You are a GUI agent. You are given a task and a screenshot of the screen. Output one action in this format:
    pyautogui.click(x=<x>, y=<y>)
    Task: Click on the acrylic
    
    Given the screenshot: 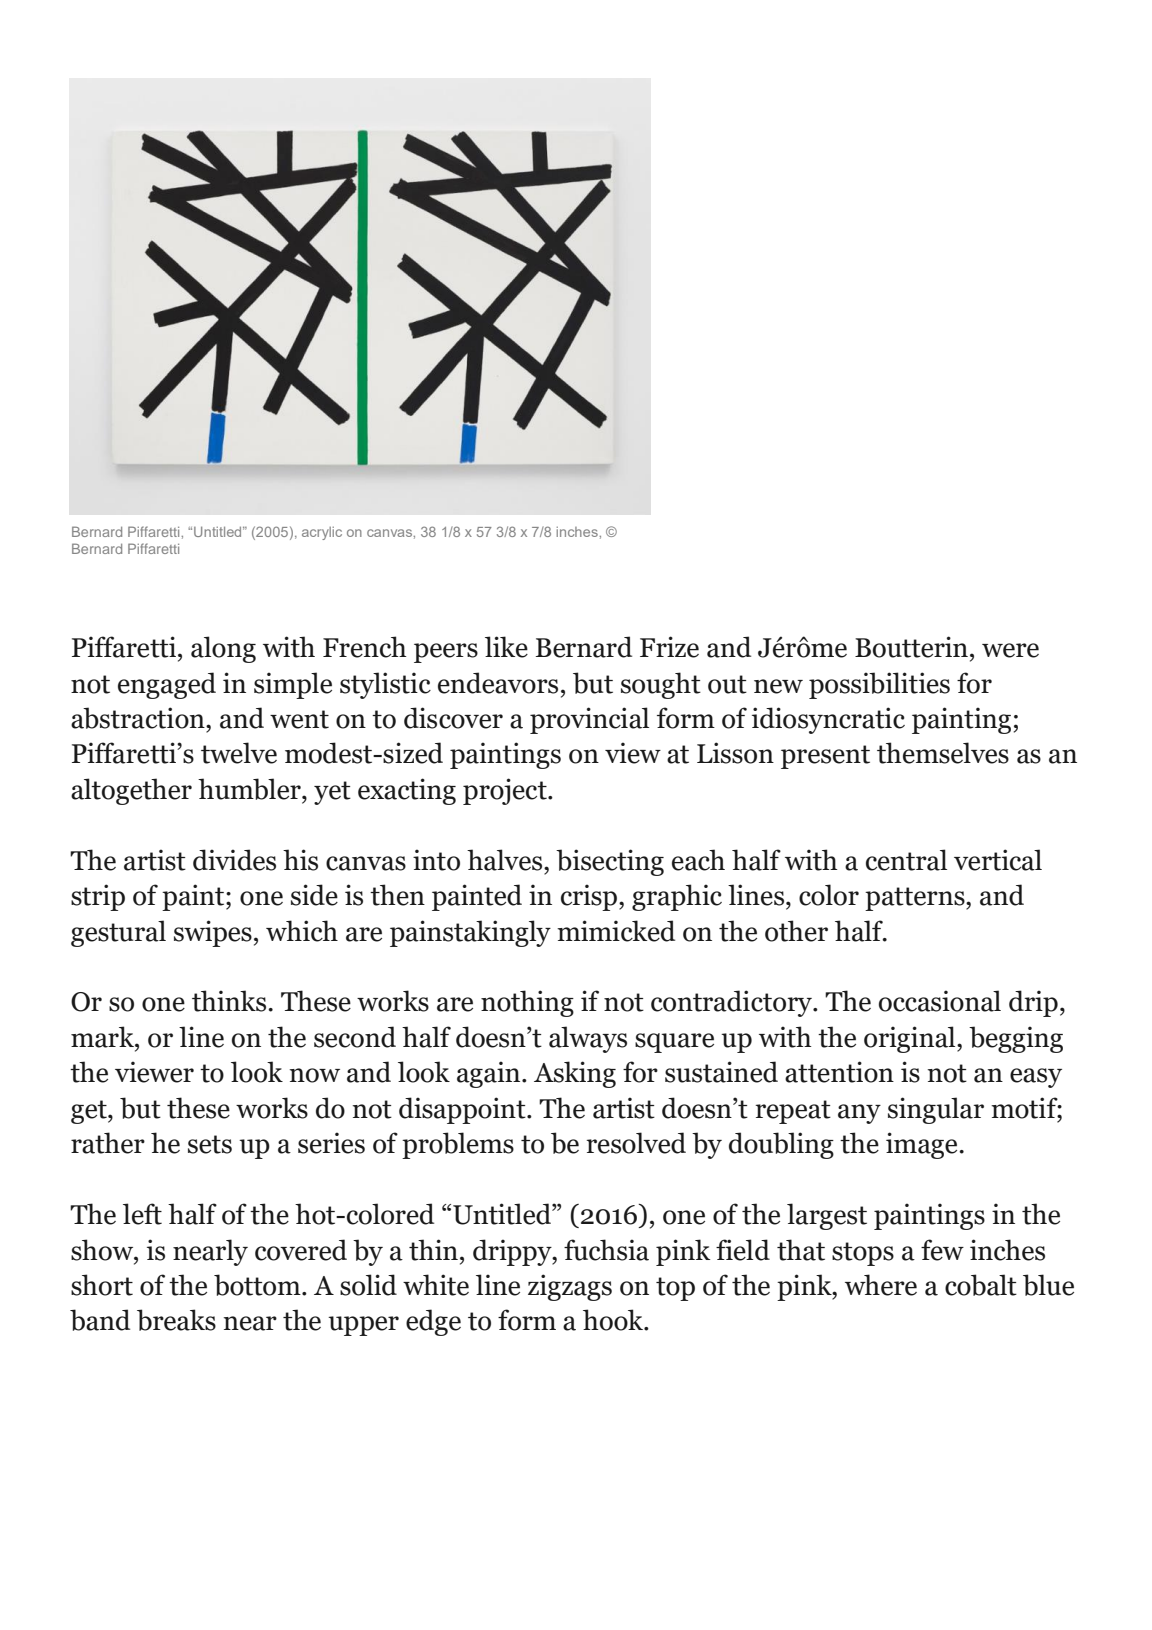 What is the action you would take?
    pyautogui.click(x=322, y=533)
